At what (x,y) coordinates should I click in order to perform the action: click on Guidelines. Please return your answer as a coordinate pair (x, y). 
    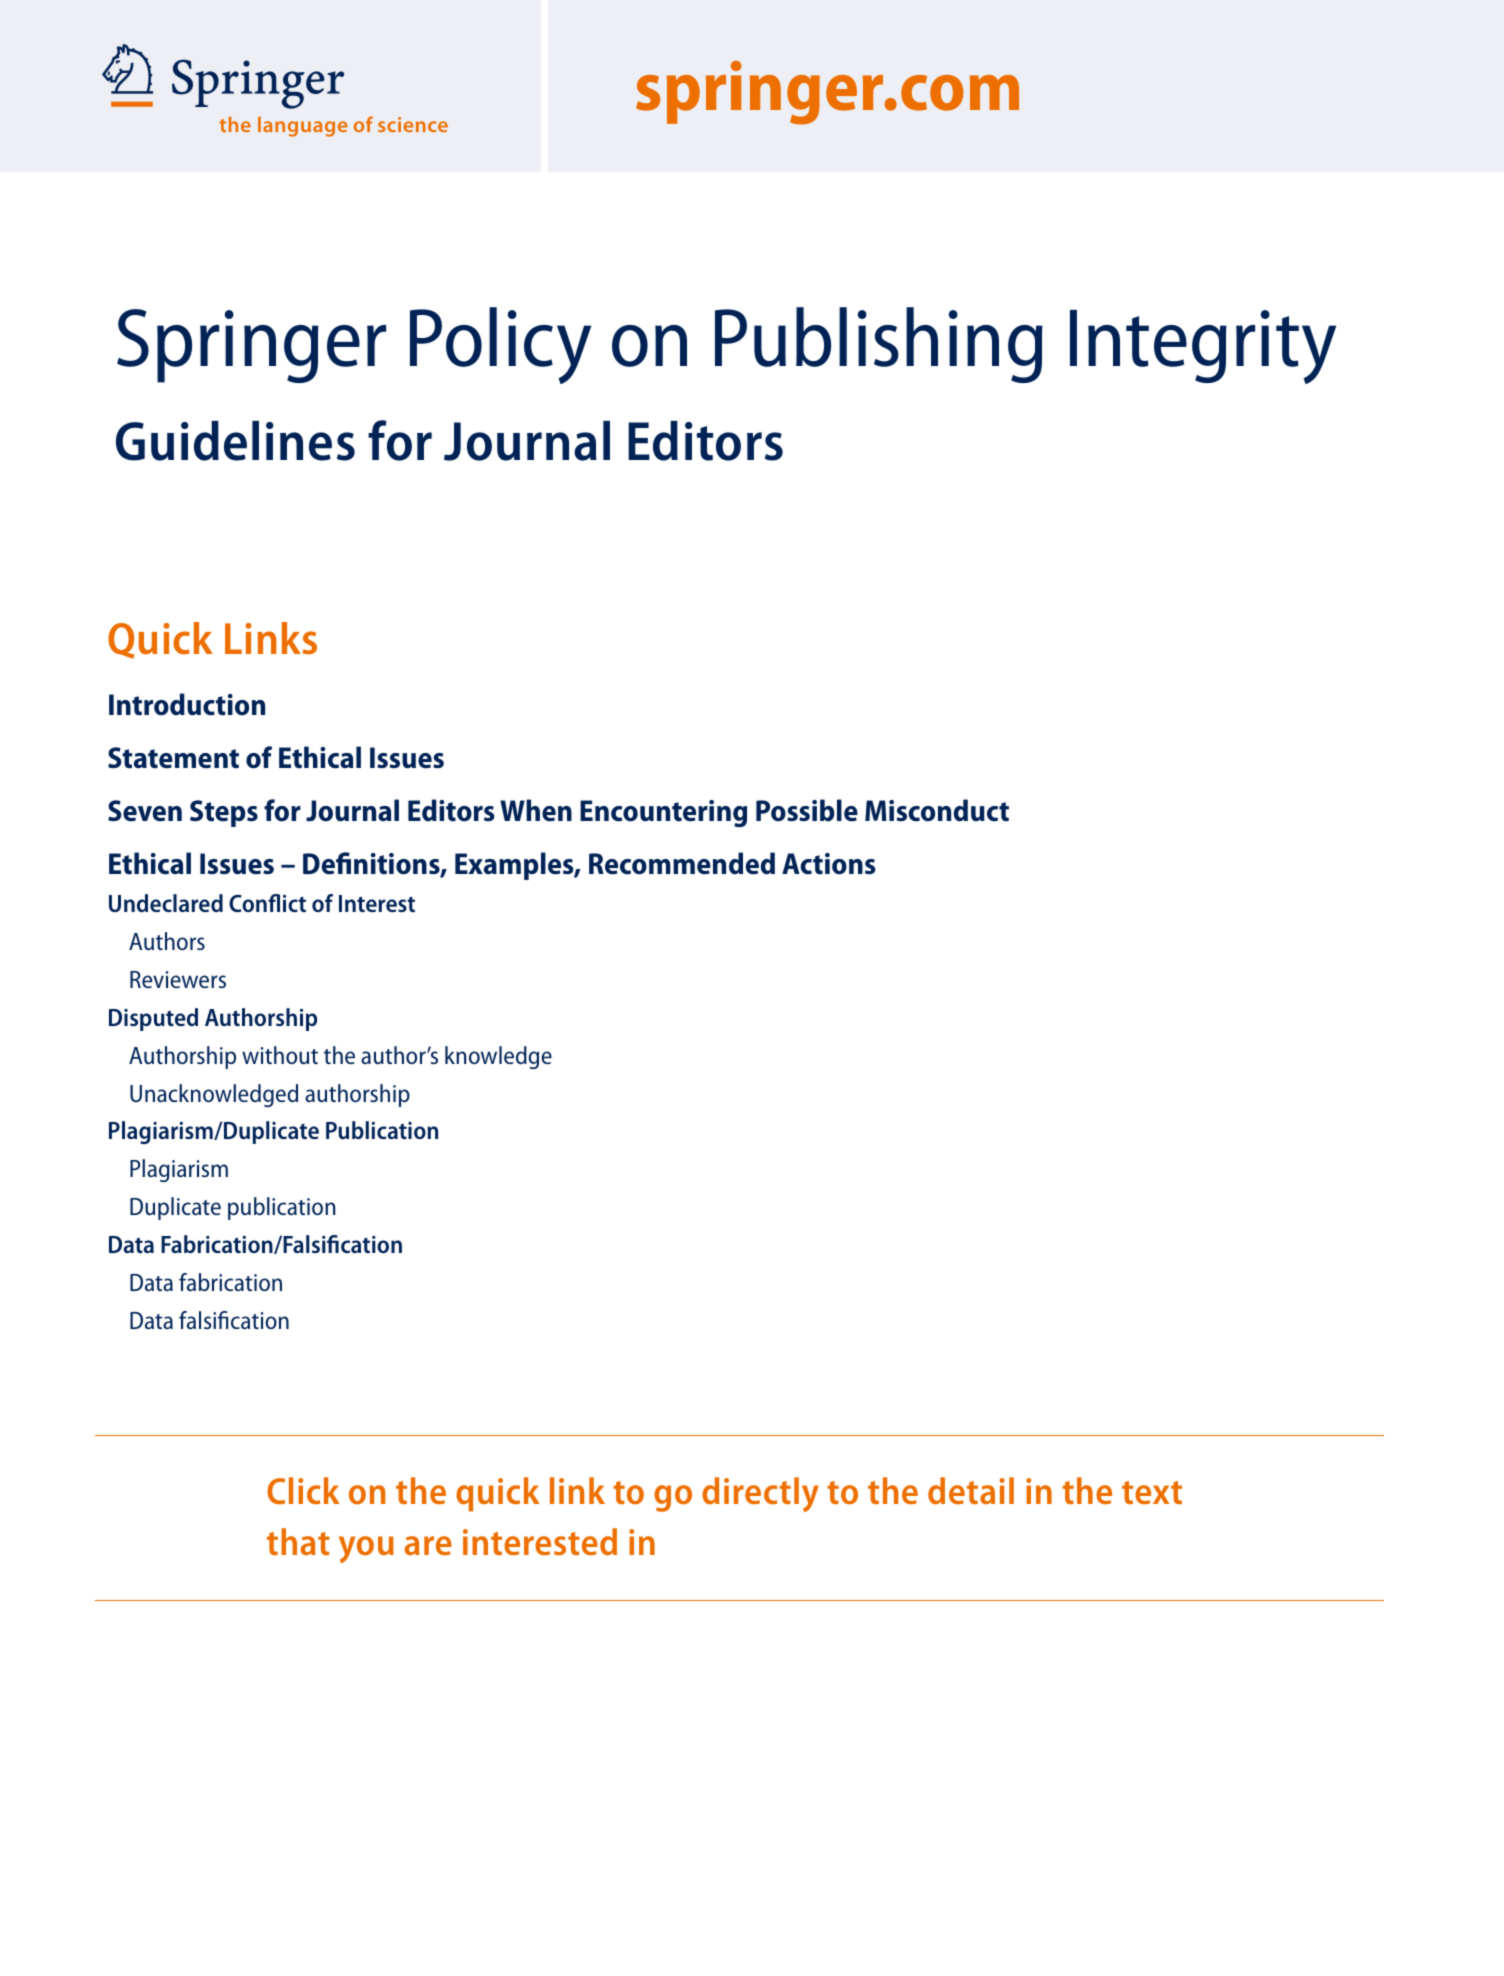
    Looking at the image, I should click on (235, 441).
